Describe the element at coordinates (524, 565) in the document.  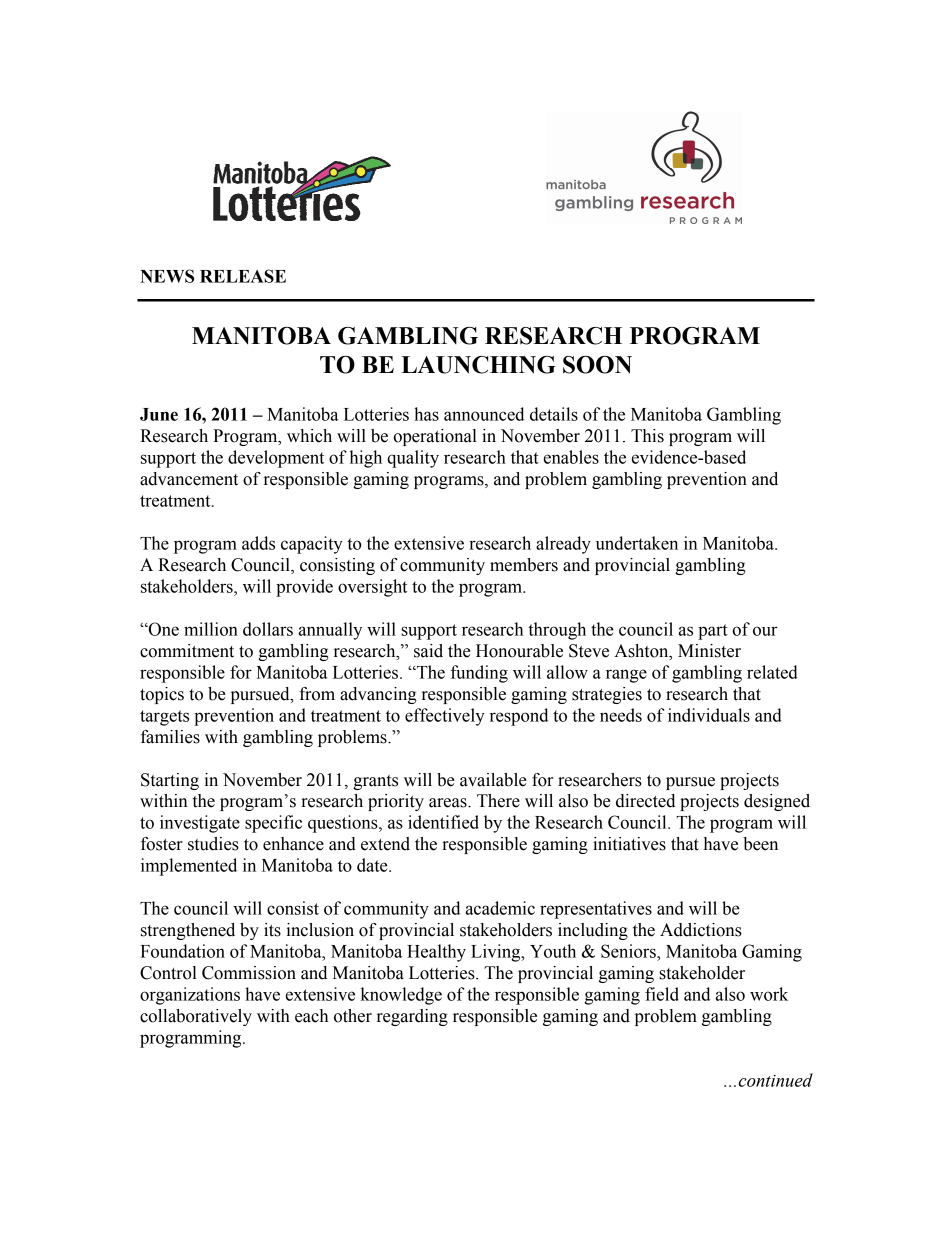
I see `members` at that location.
